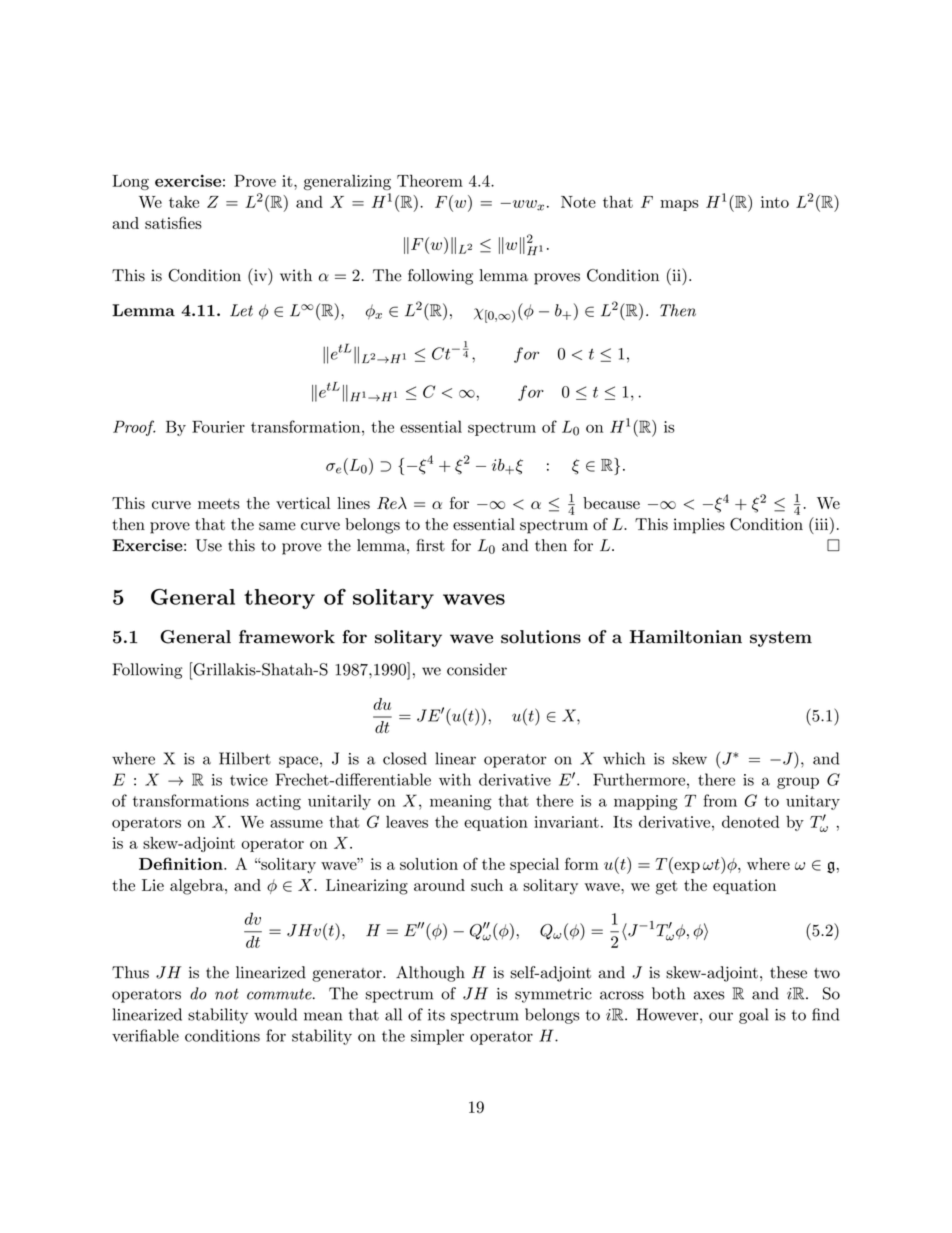 This document has width=952, height=1233. I want to click on system, so click(781, 639).
